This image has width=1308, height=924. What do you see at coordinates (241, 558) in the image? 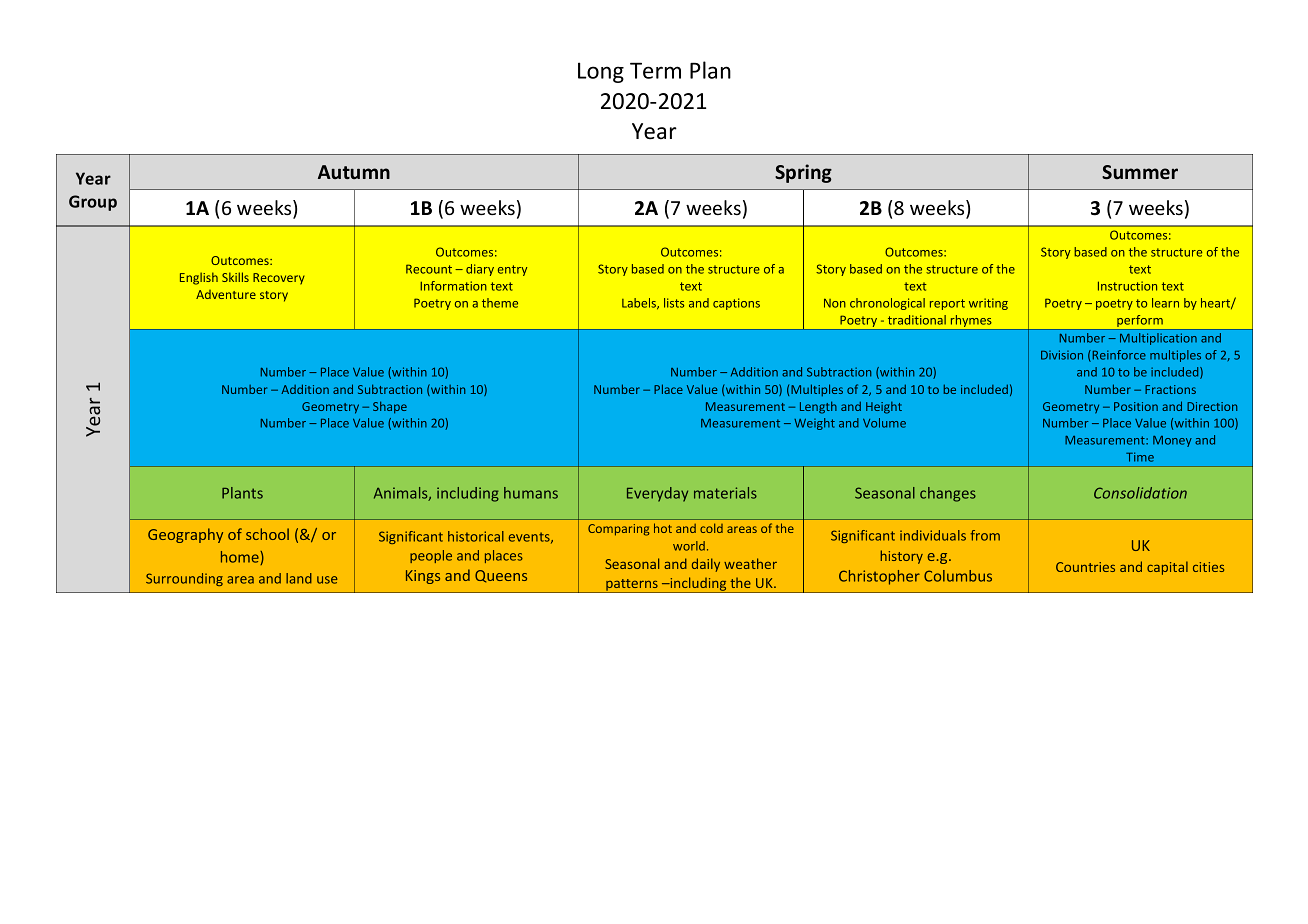
I see `home` at bounding box center [241, 558].
